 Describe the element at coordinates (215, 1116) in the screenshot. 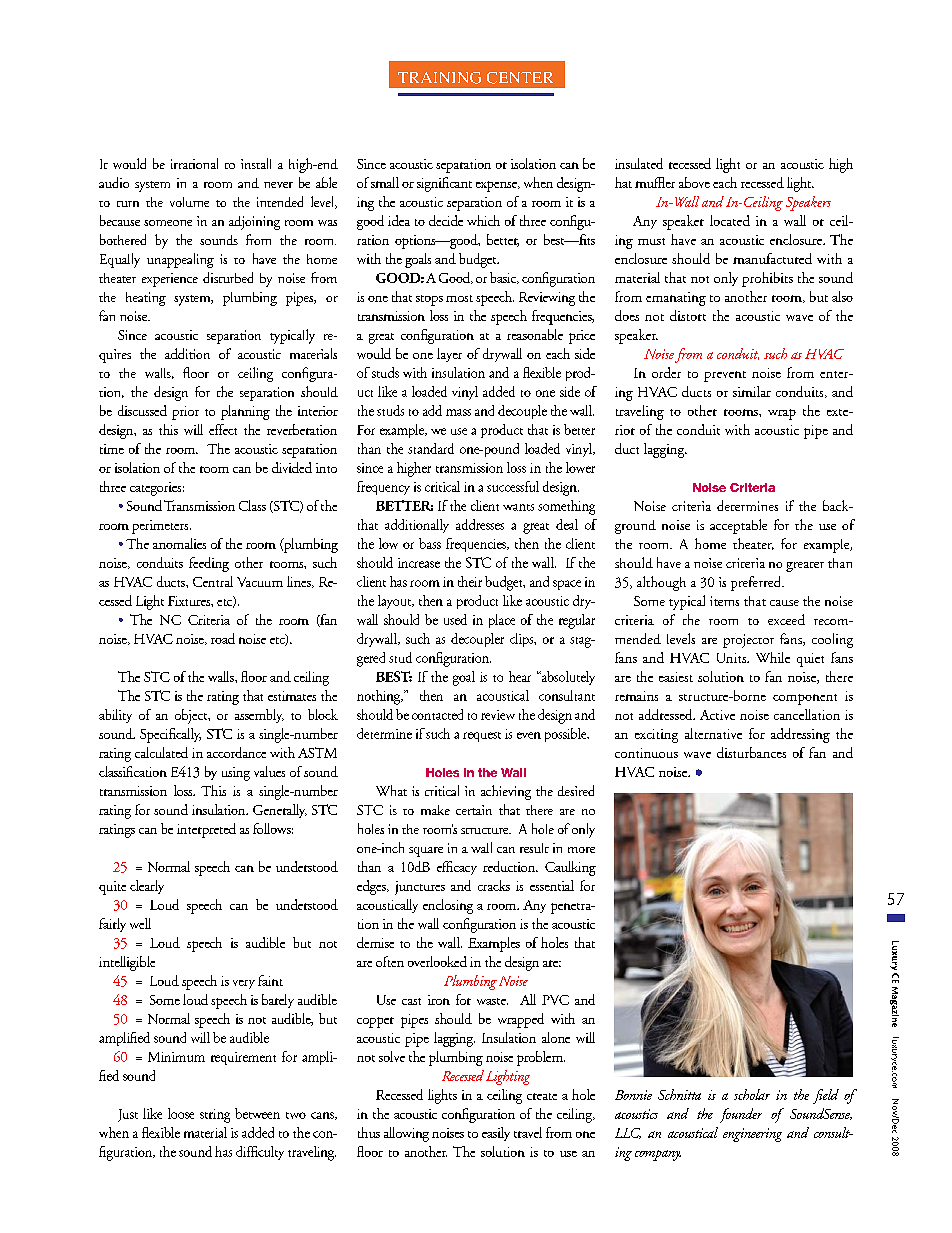

I see `string` at that location.
